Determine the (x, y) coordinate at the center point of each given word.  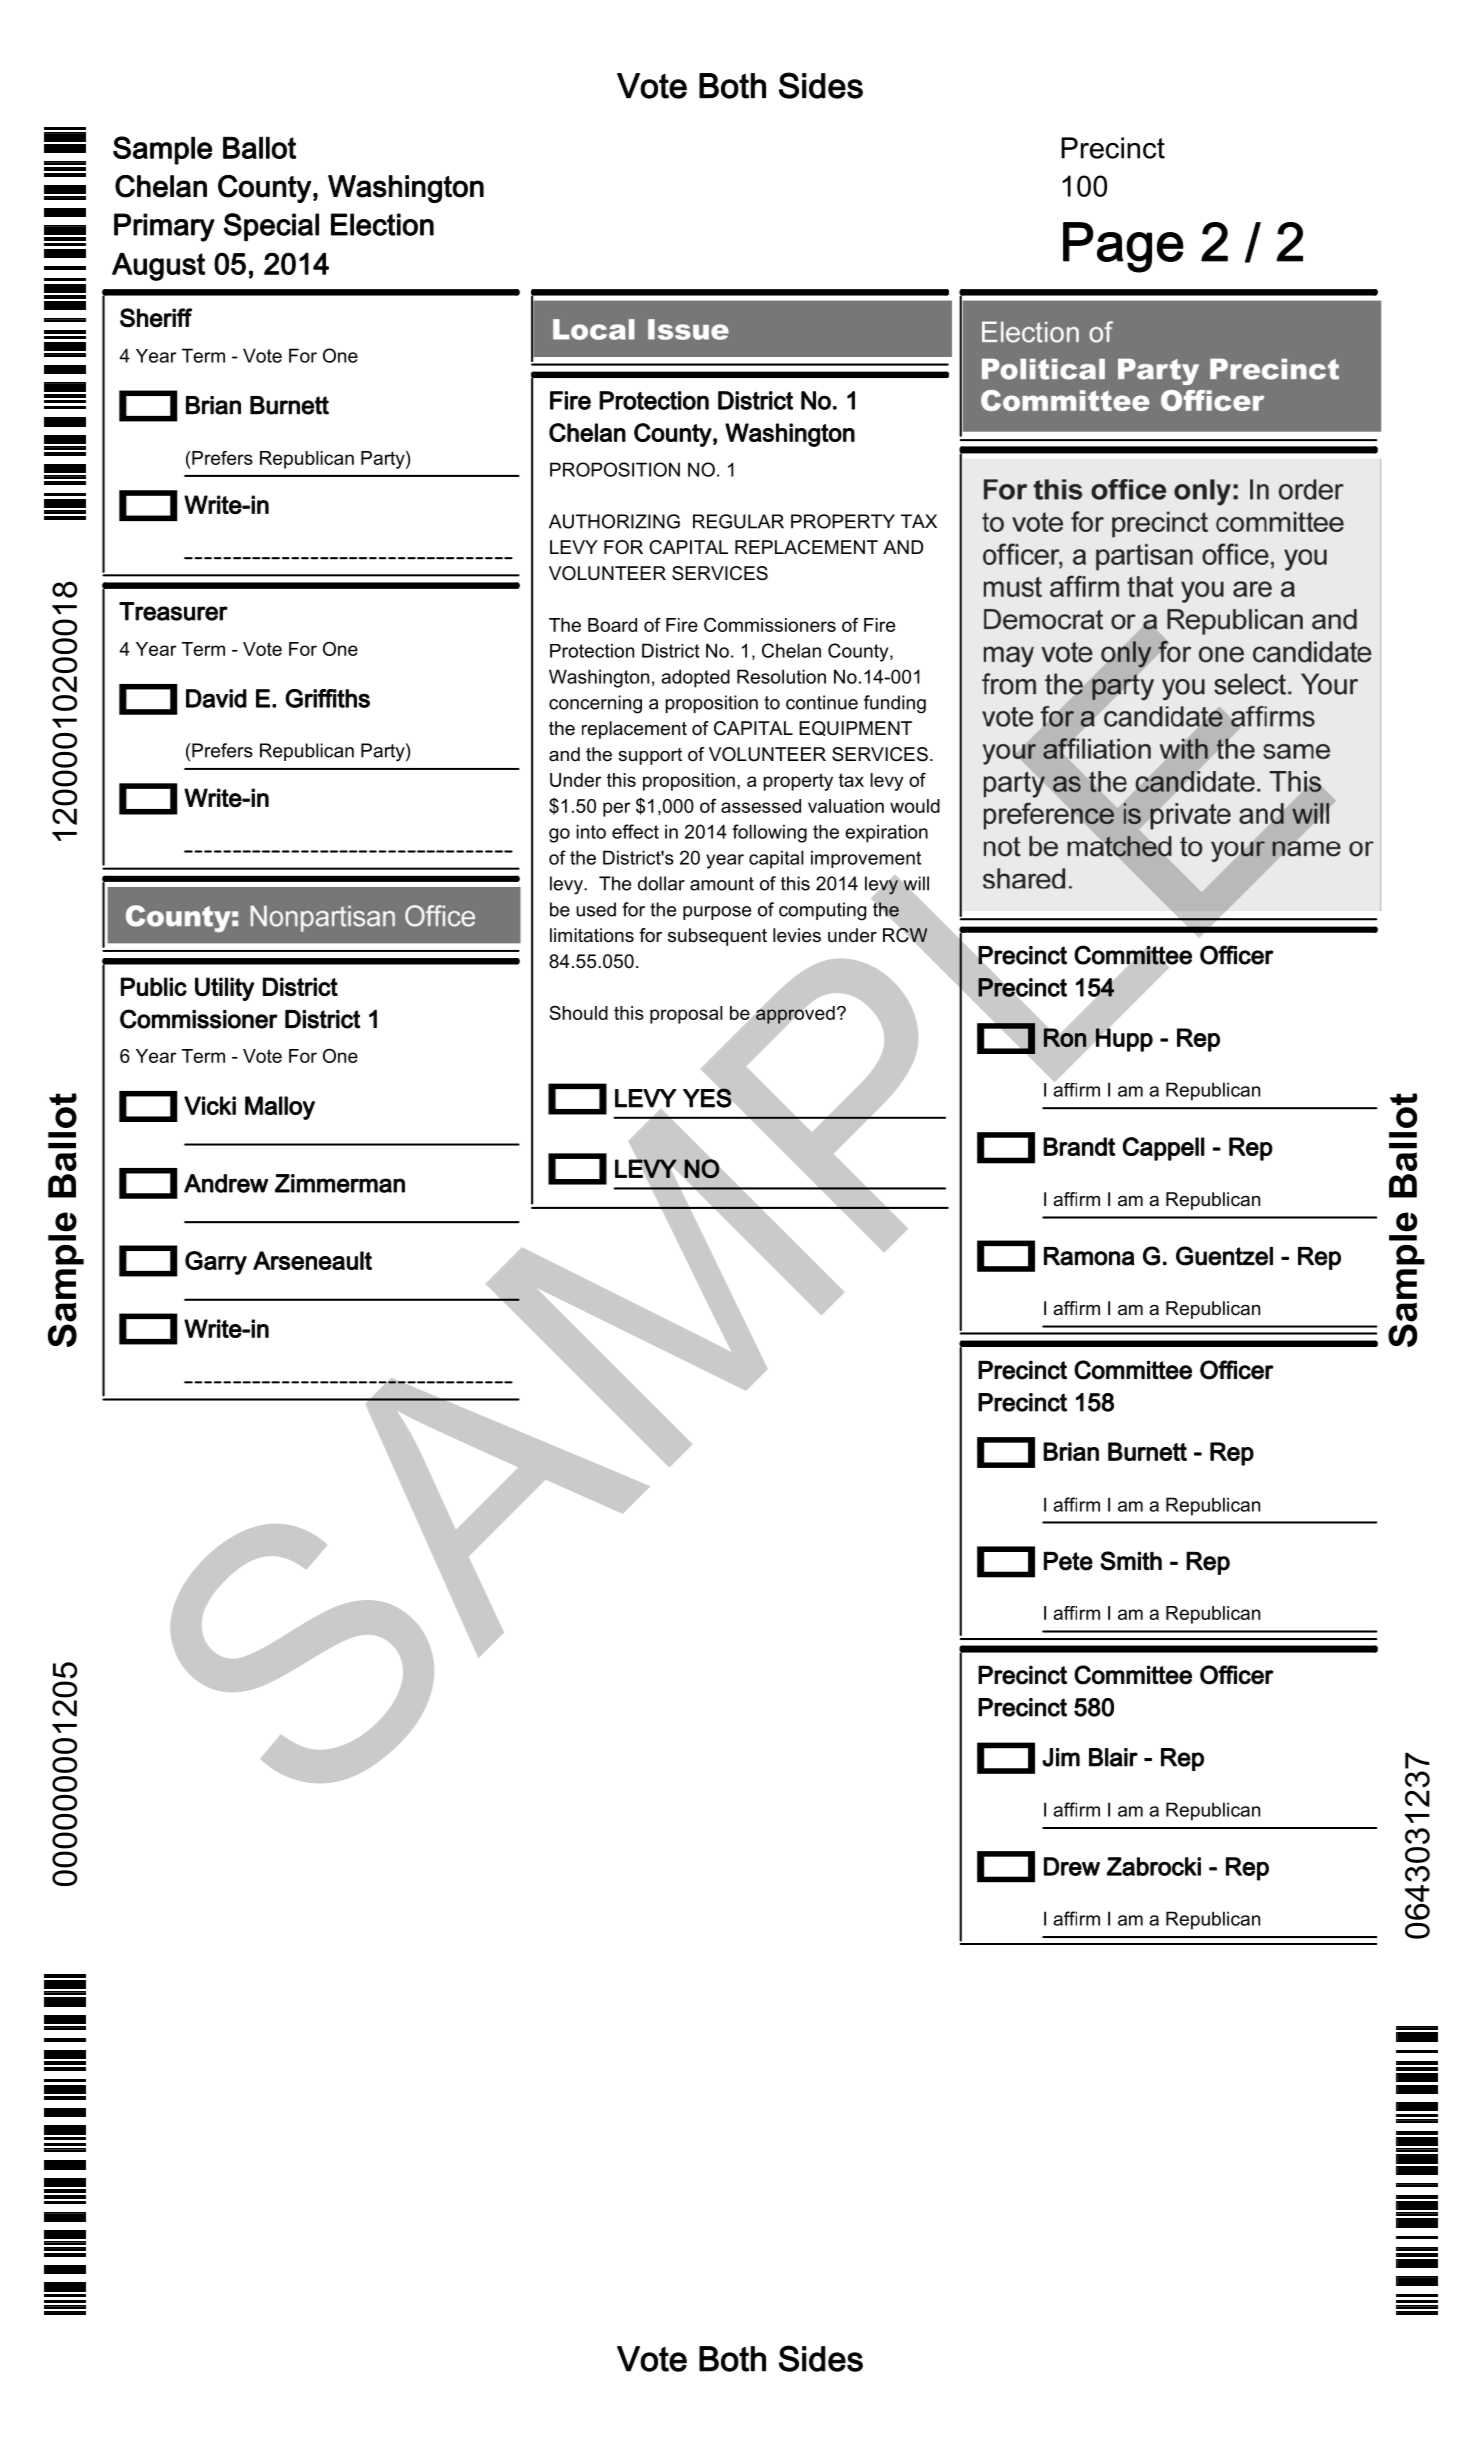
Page (1123, 247)
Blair (1113, 1757)
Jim (1061, 1757)
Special (271, 227)
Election (382, 224)
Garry (216, 1263)
